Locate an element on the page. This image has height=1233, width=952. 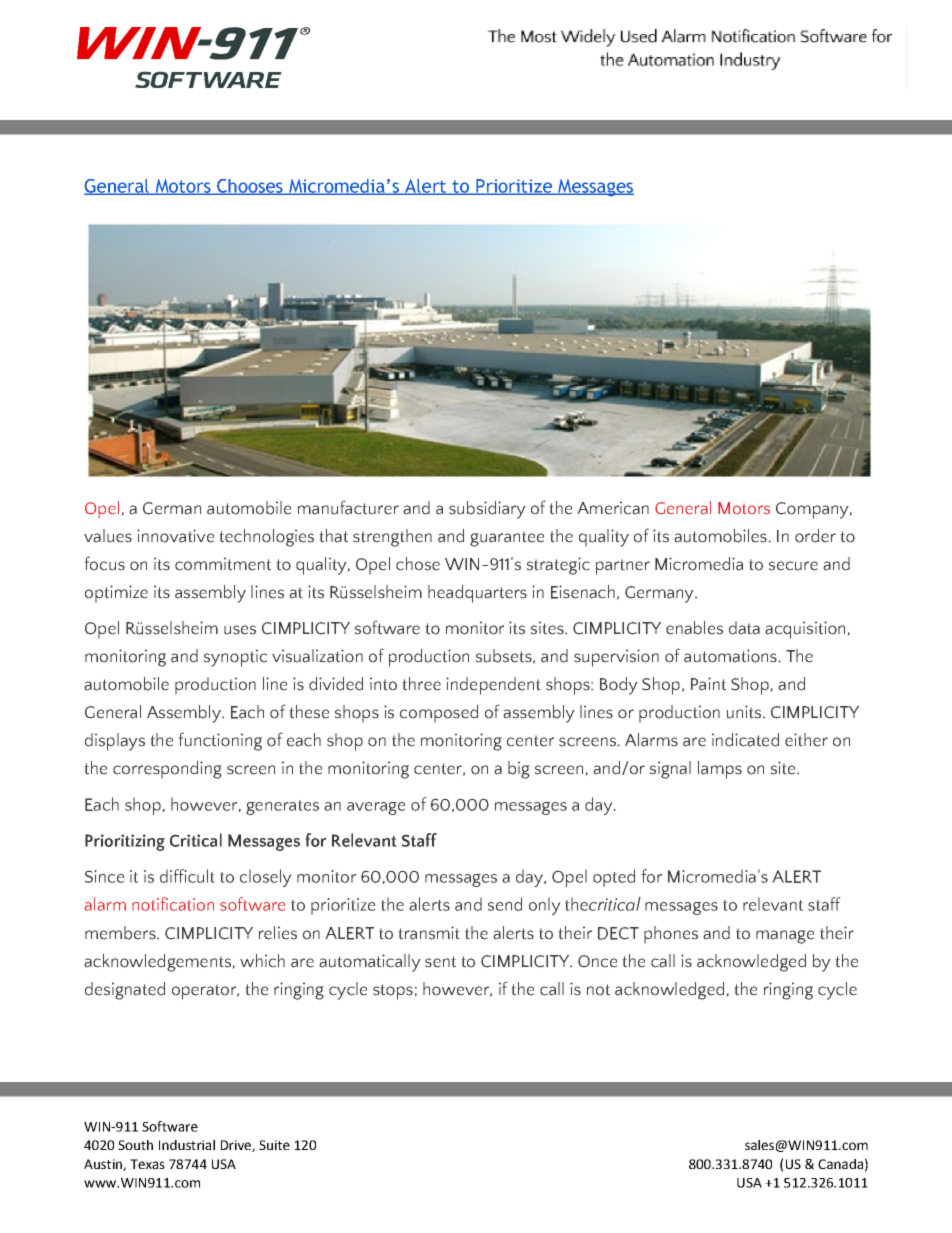
American is located at coordinates (613, 508).
